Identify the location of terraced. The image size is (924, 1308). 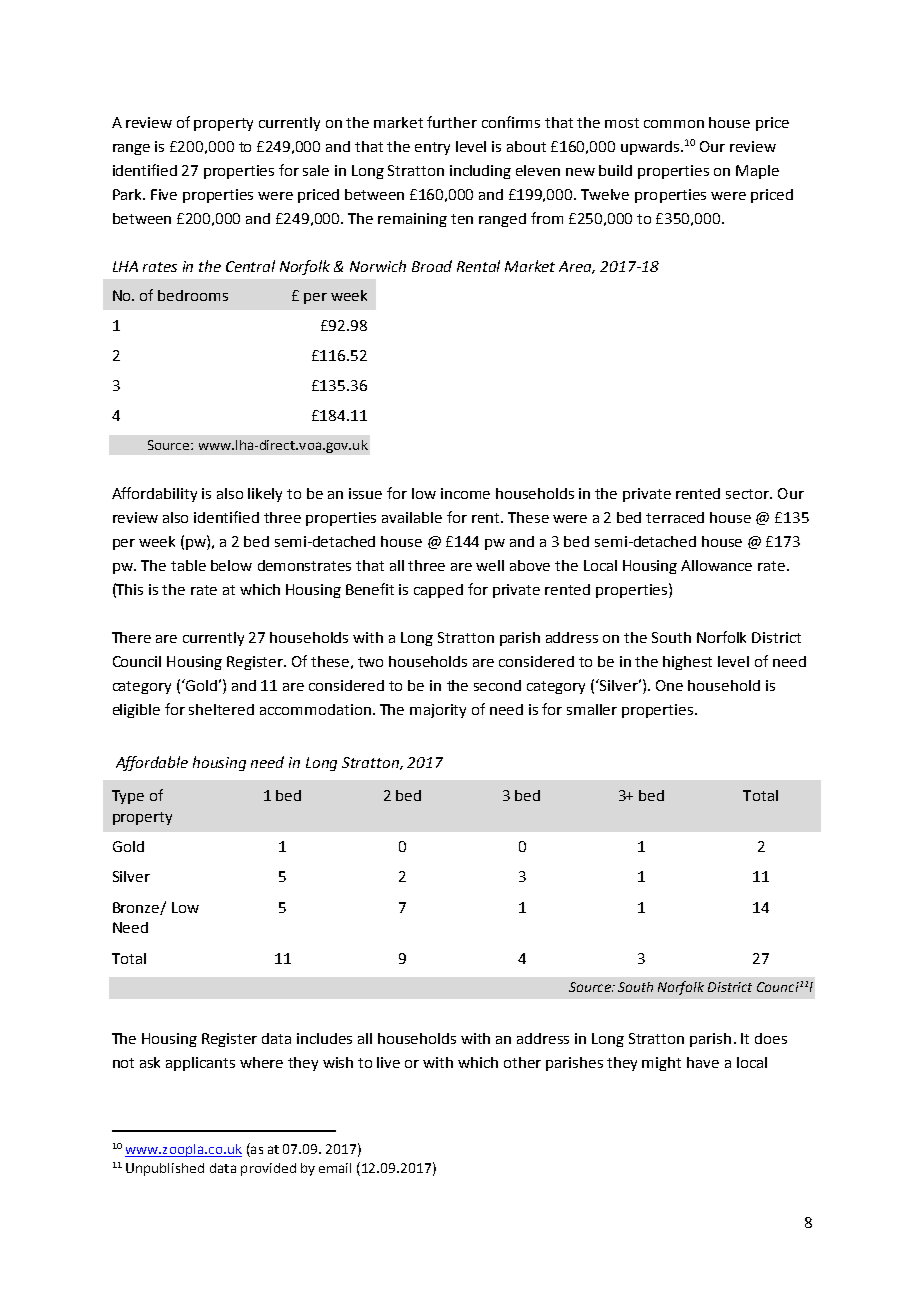
(675, 517).
